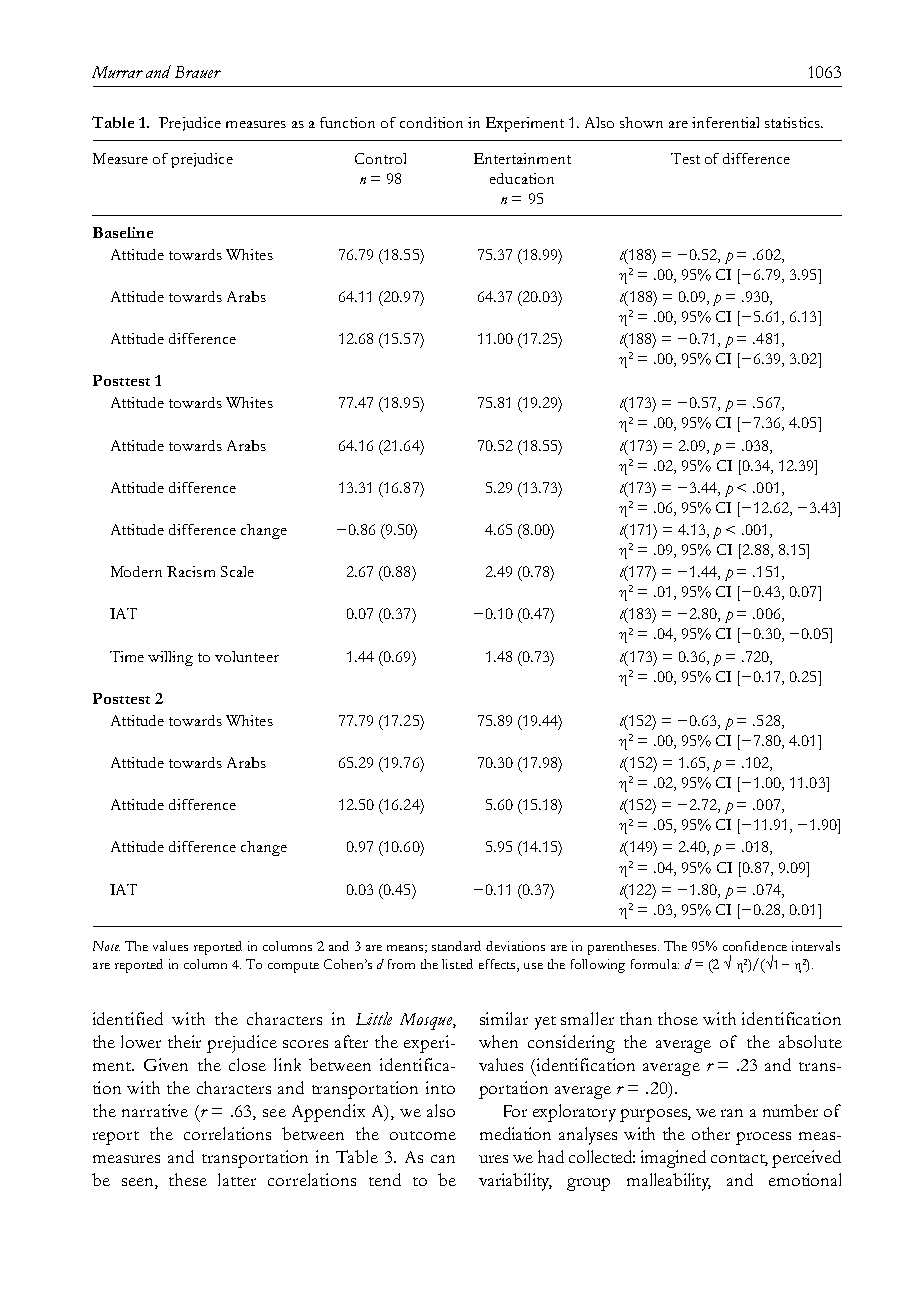 The width and height of the screenshot is (924, 1316). What do you see at coordinates (380, 158) in the screenshot?
I see `Control` at bounding box center [380, 158].
